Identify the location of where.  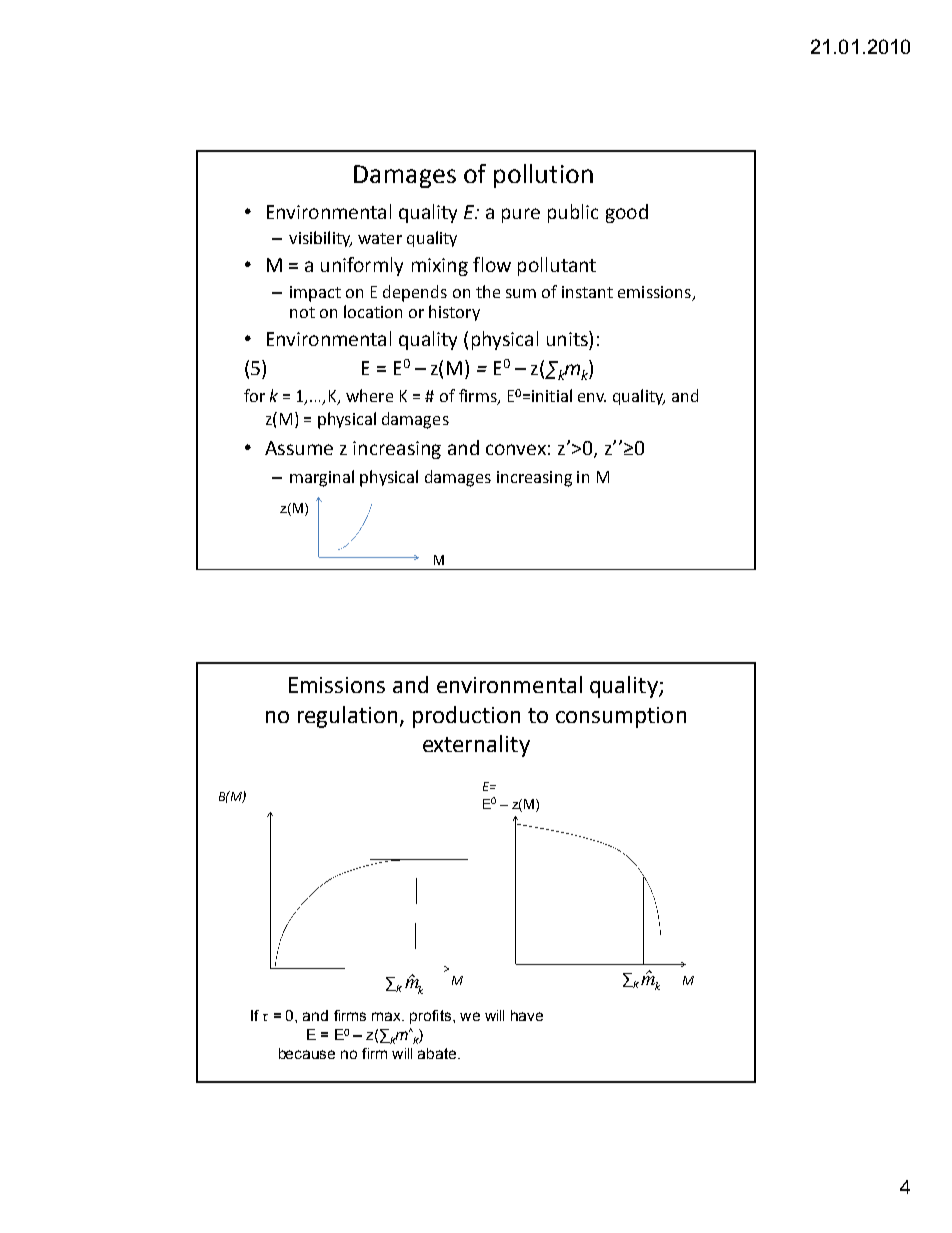
(369, 395).
